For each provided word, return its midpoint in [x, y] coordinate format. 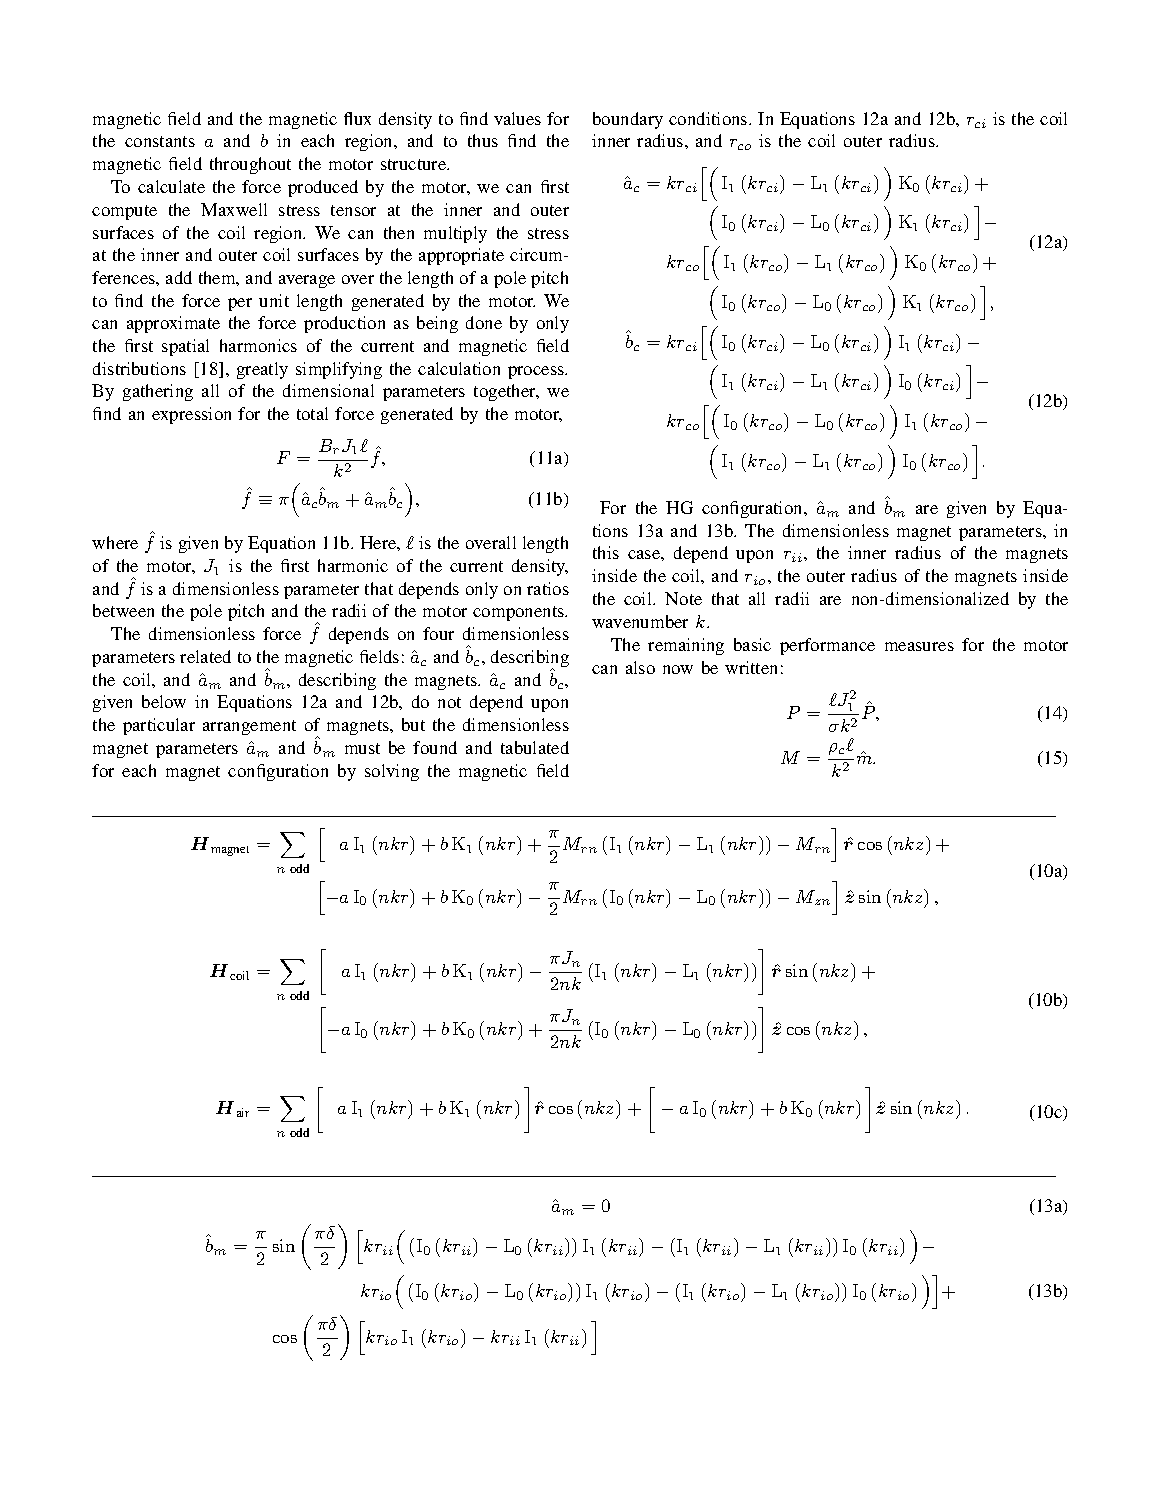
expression [191, 415]
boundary [628, 120]
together [506, 392]
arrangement [249, 727]
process [537, 372]
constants [160, 141]
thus [483, 140]
